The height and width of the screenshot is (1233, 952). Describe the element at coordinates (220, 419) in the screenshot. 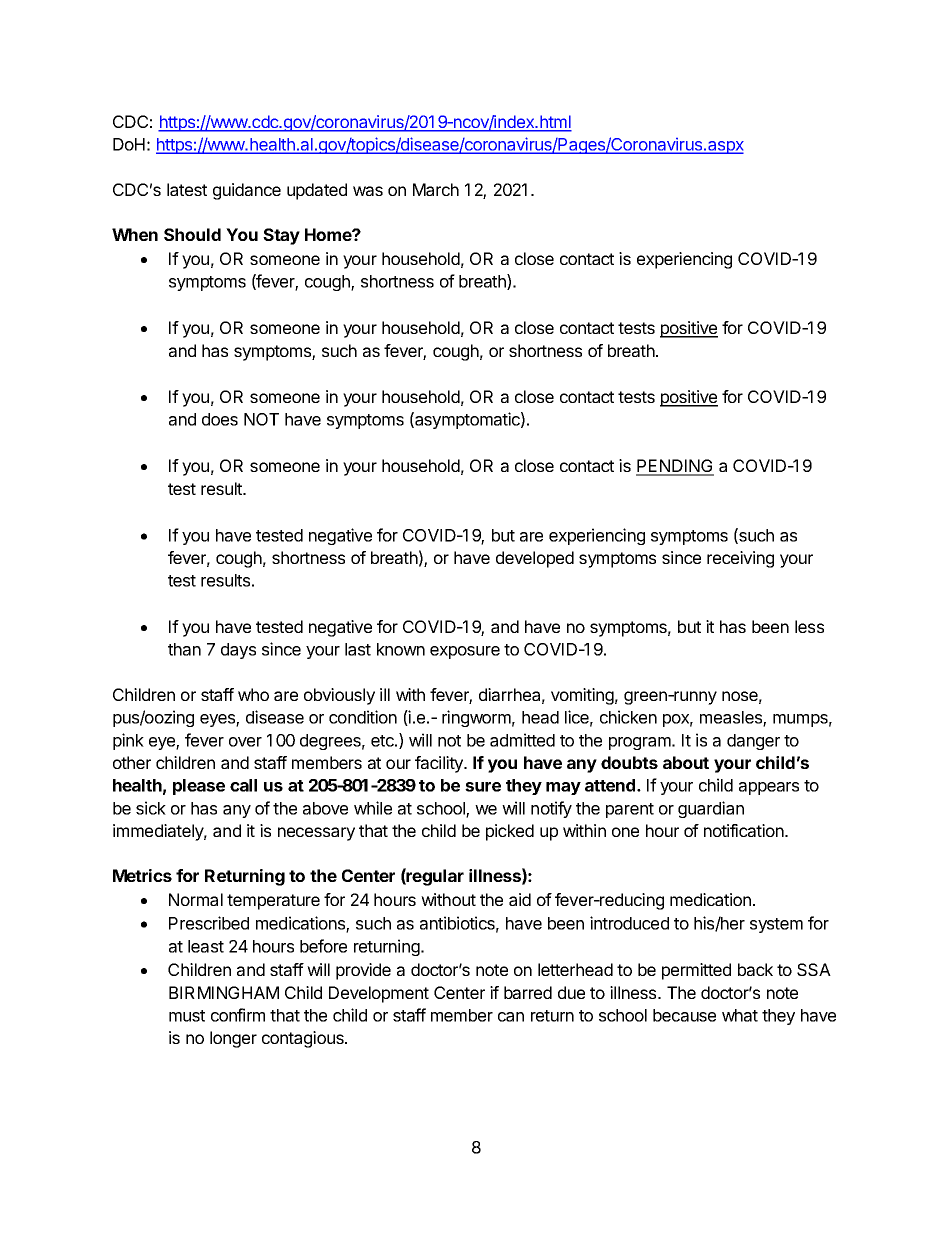

I see `does` at that location.
